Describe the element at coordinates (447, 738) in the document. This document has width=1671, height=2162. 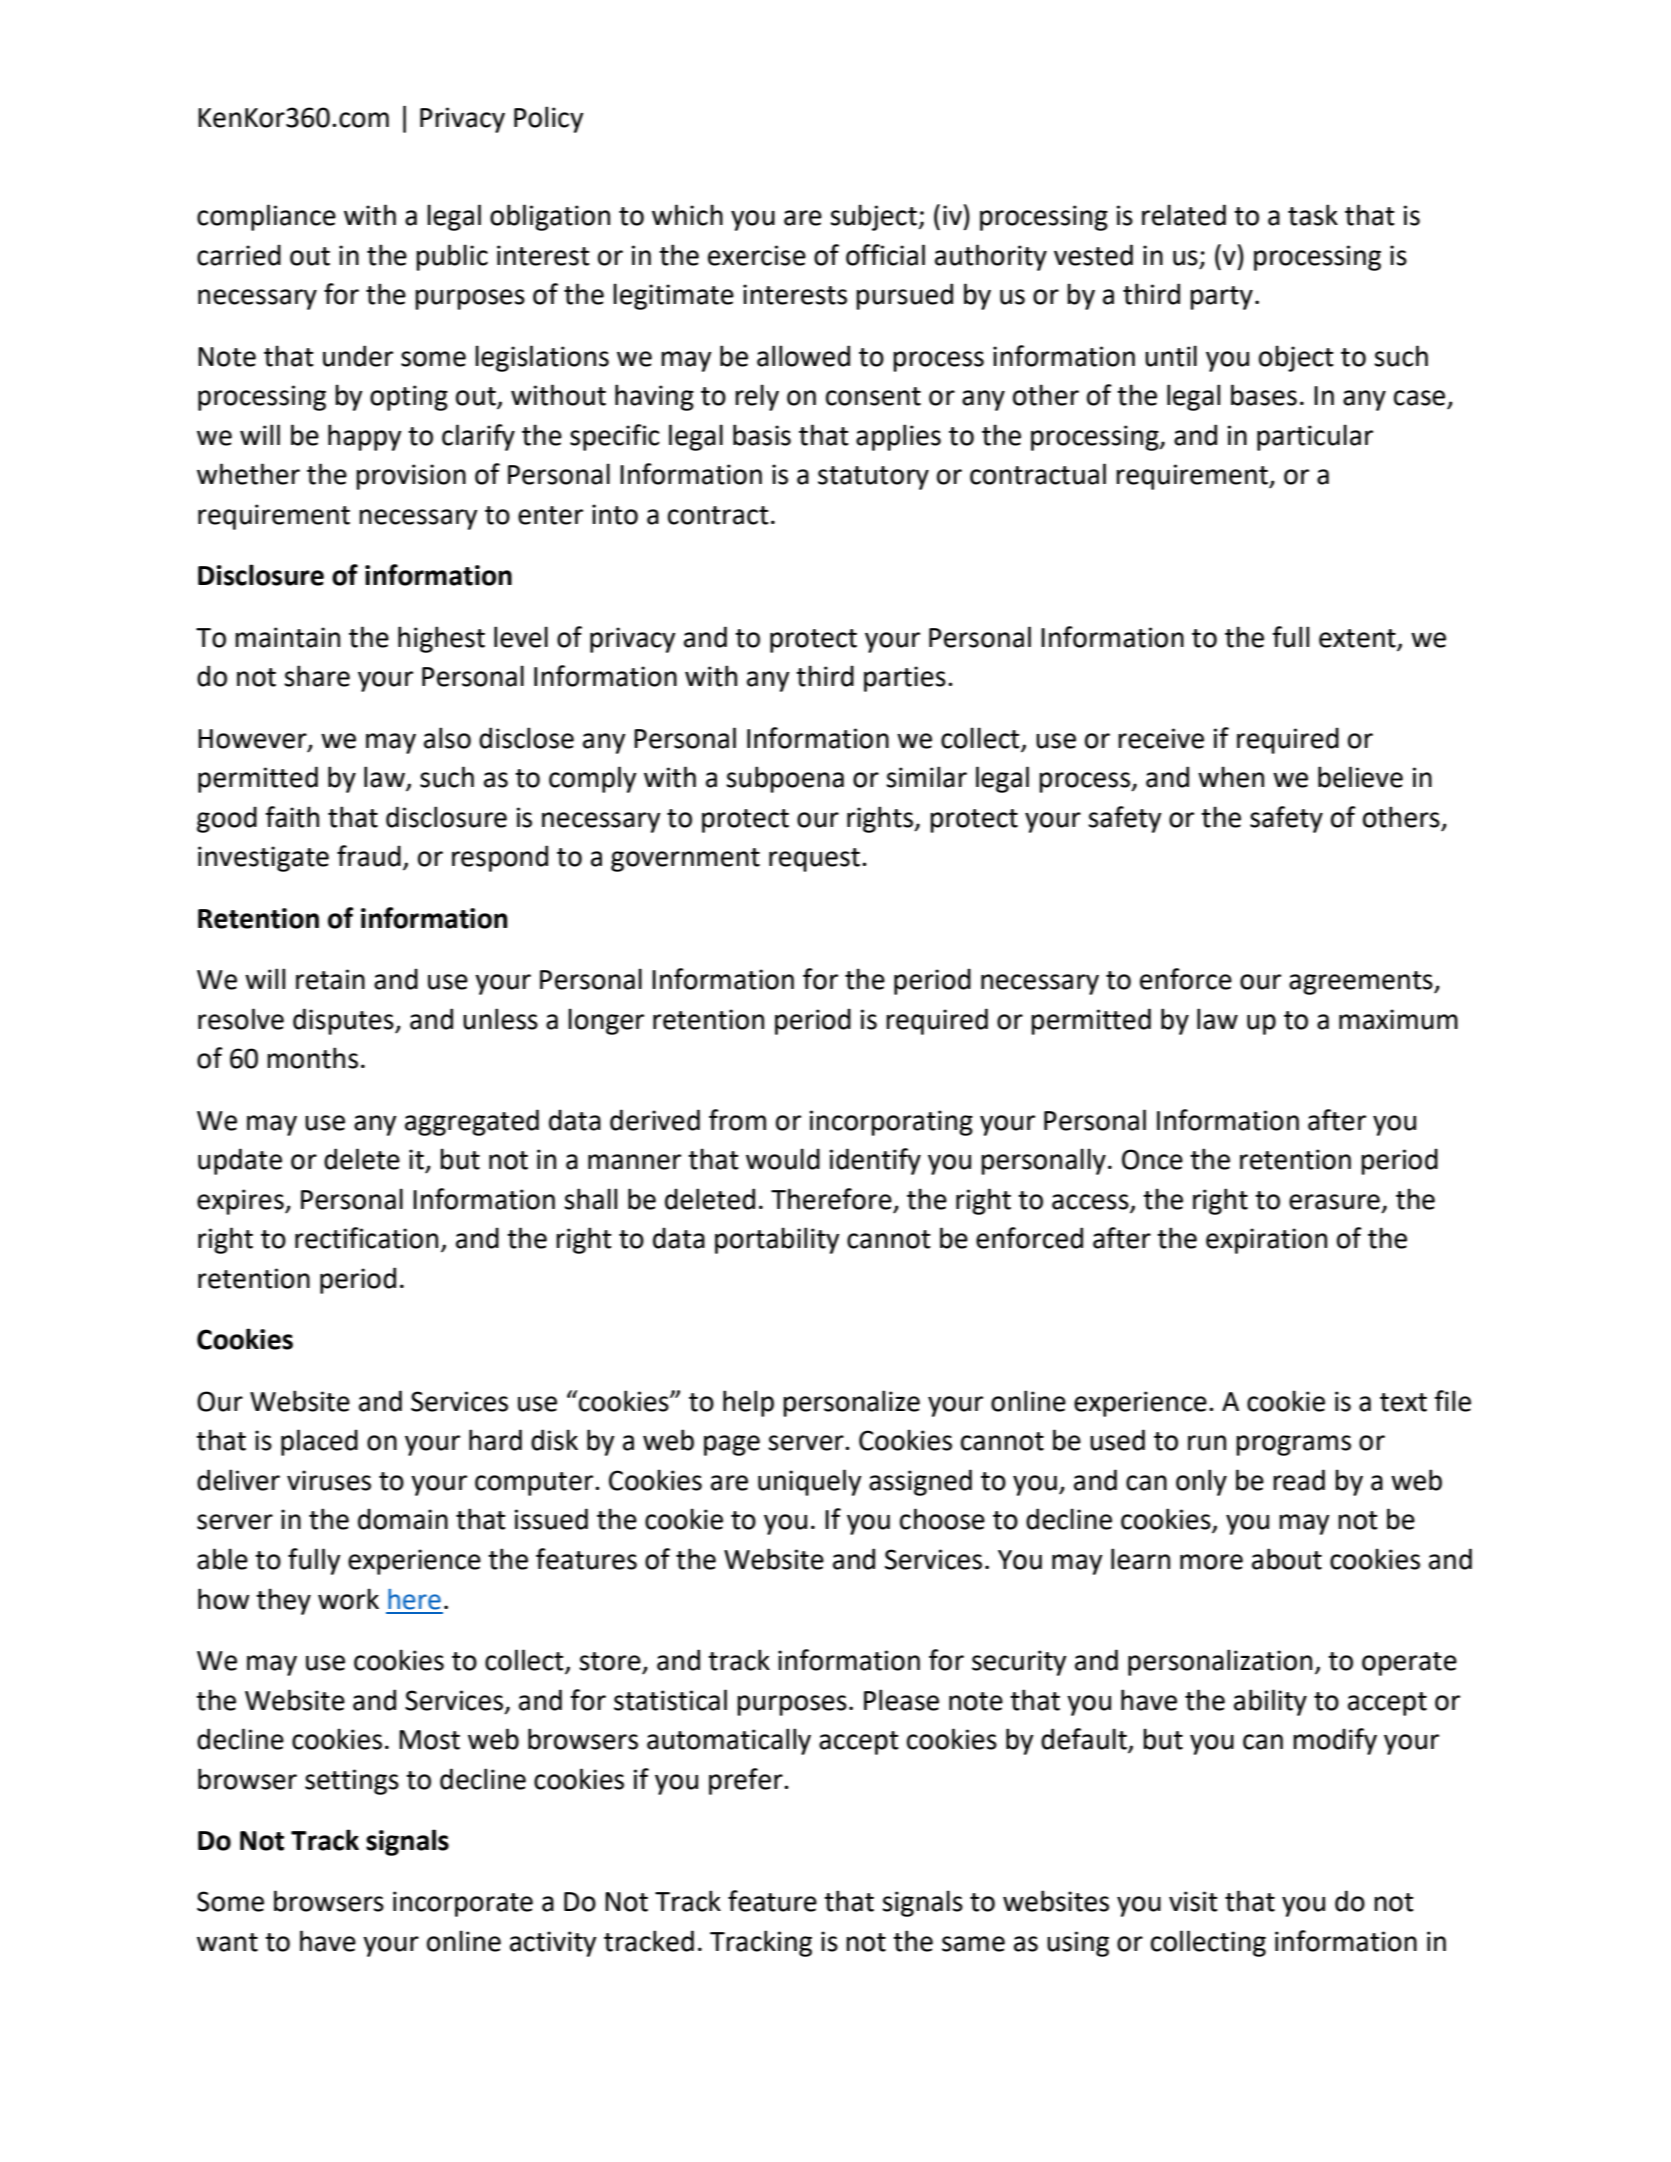
I see `also` at that location.
